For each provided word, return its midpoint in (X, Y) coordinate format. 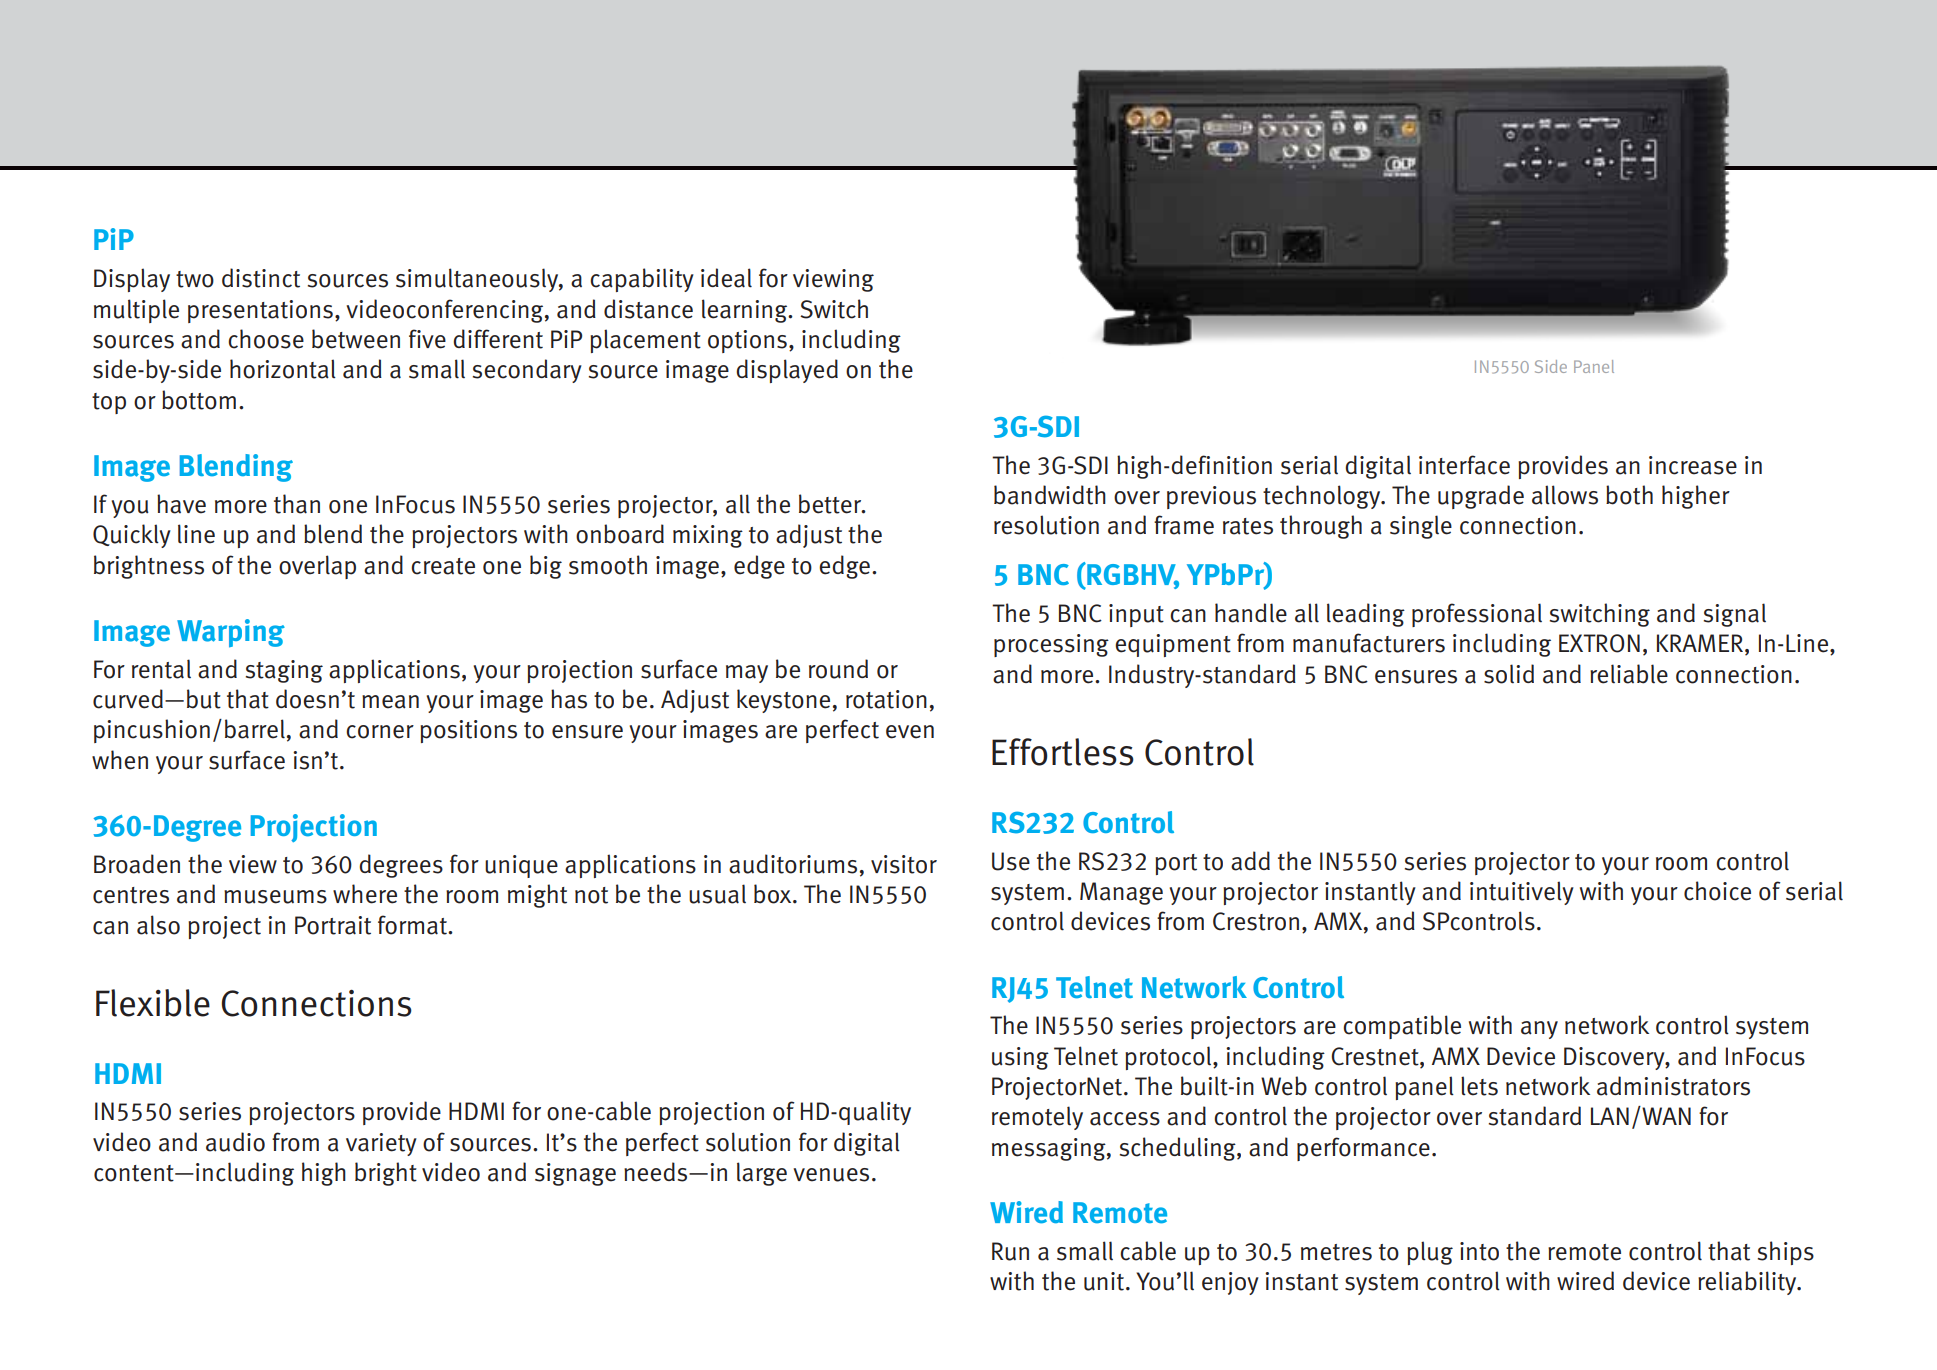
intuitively (1522, 893)
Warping (231, 633)
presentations (260, 311)
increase (1693, 465)
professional (1477, 615)
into (1479, 1251)
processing (1051, 645)
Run (1010, 1251)
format (413, 925)
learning (746, 311)
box (774, 894)
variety (381, 1144)
